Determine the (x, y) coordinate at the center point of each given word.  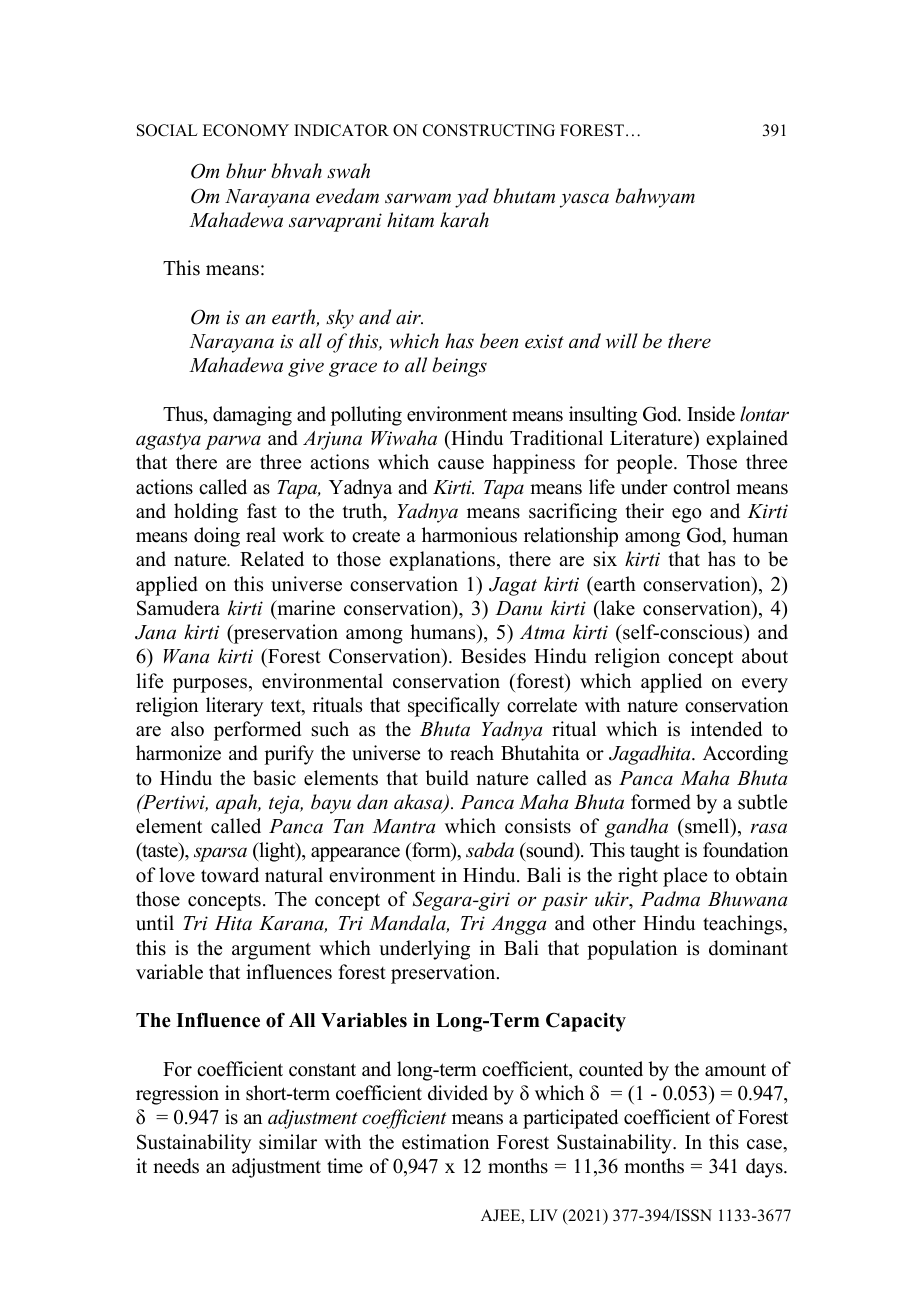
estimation (445, 1142)
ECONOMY (246, 130)
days (765, 1168)
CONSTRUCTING (489, 130)
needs (176, 1166)
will (622, 340)
